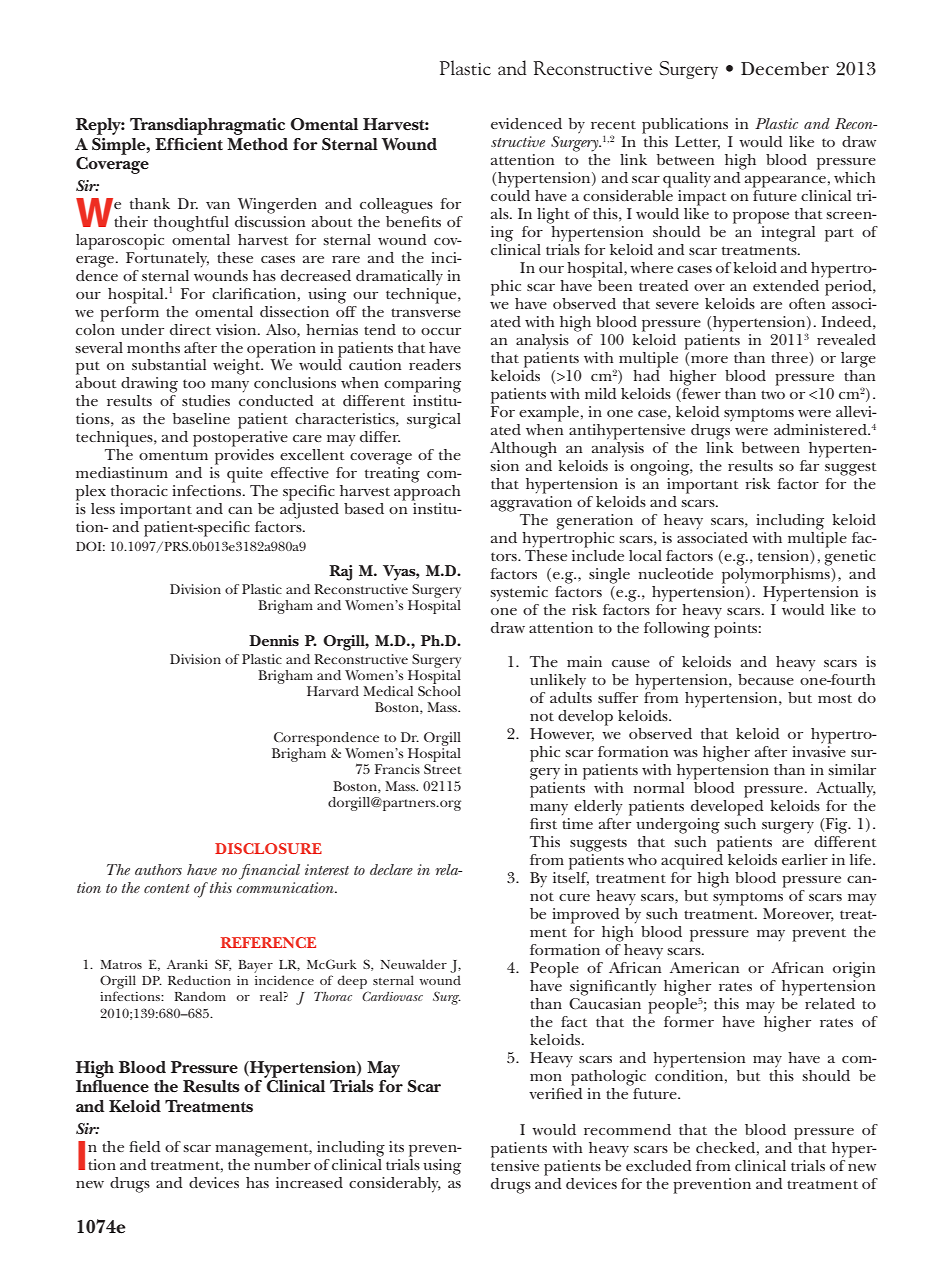 The image size is (952, 1275). Describe the element at coordinates (785, 69) in the page. I see `December` at that location.
